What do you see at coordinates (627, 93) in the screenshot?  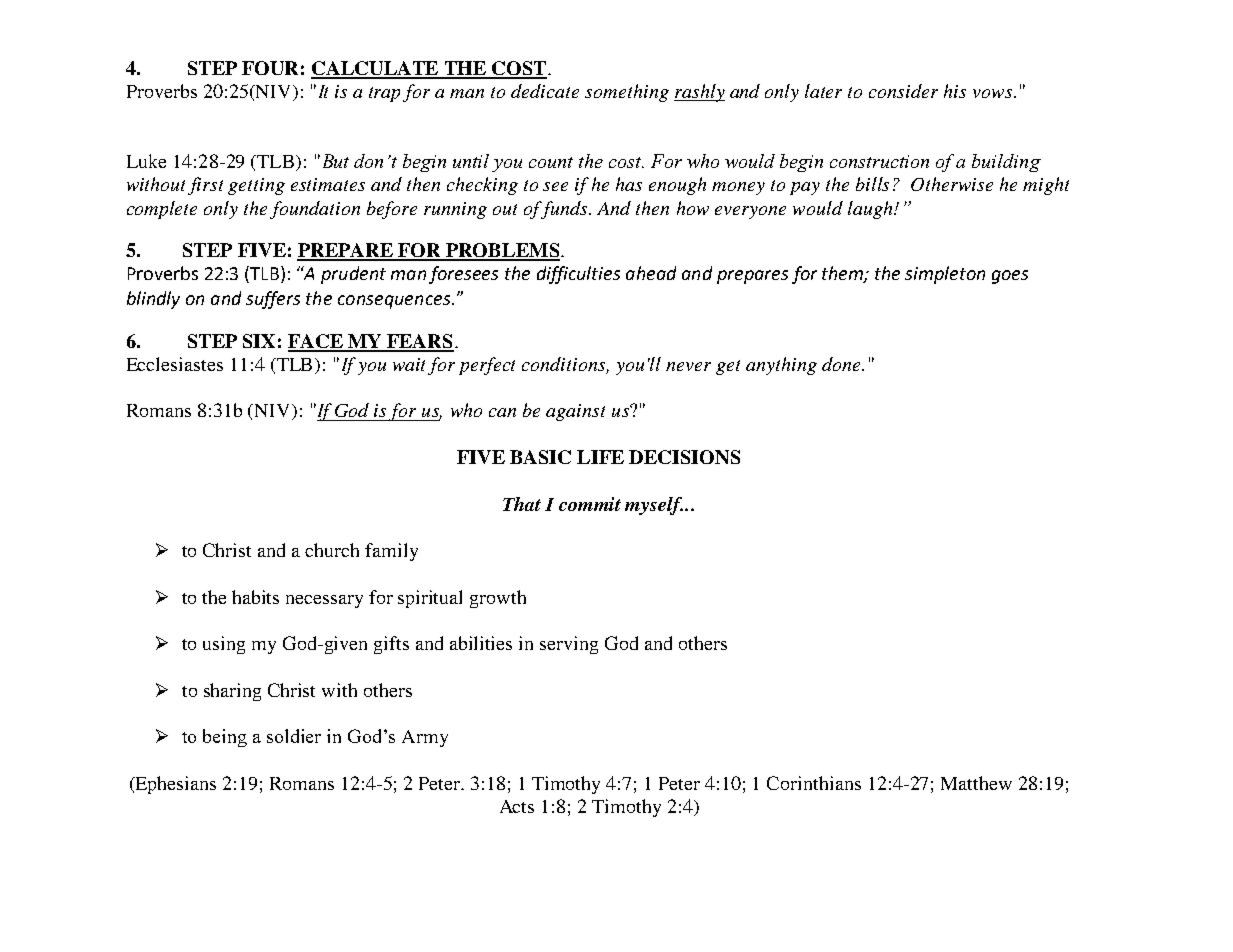 I see `something` at bounding box center [627, 93].
